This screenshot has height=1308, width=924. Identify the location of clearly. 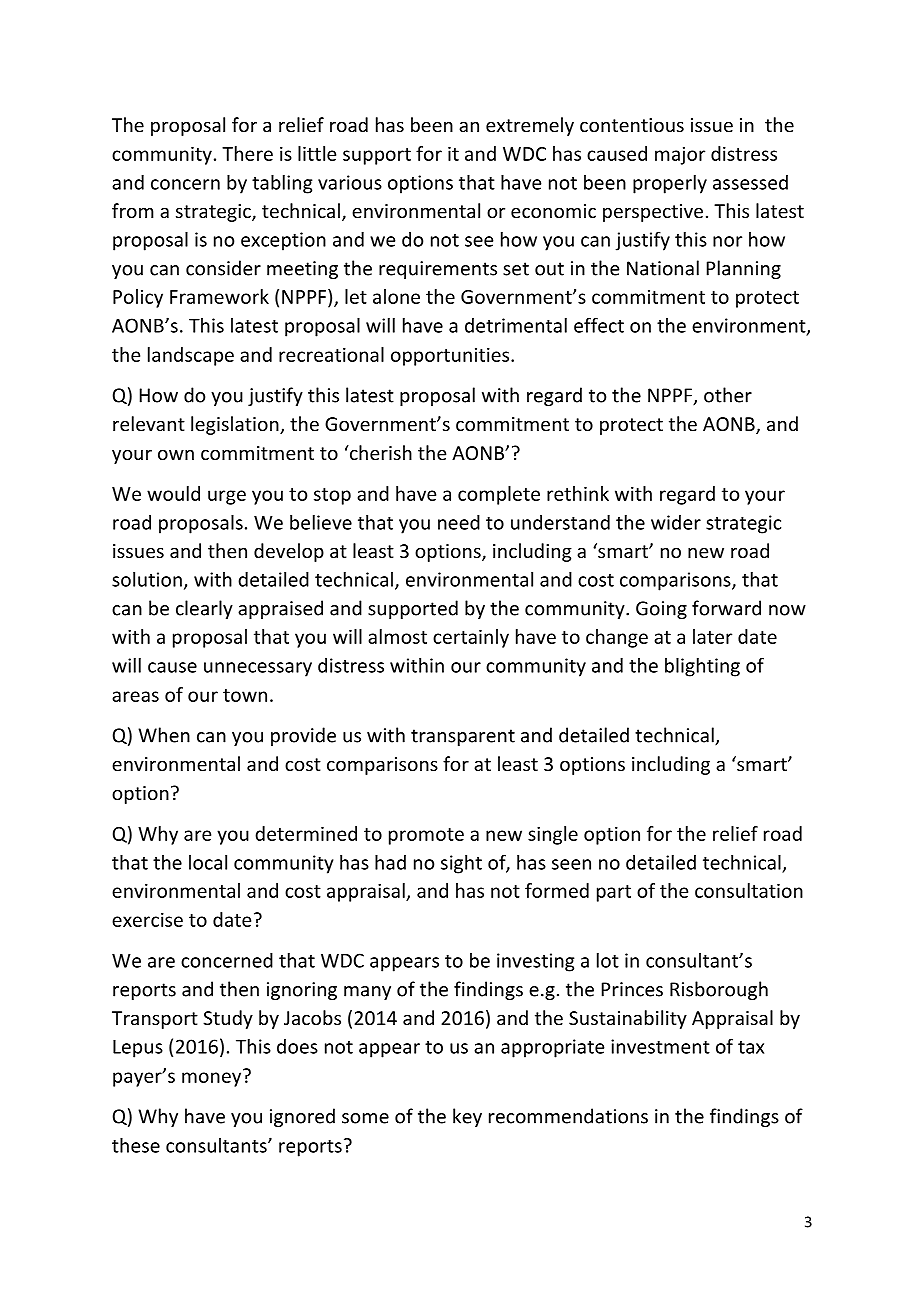
(204, 609).
